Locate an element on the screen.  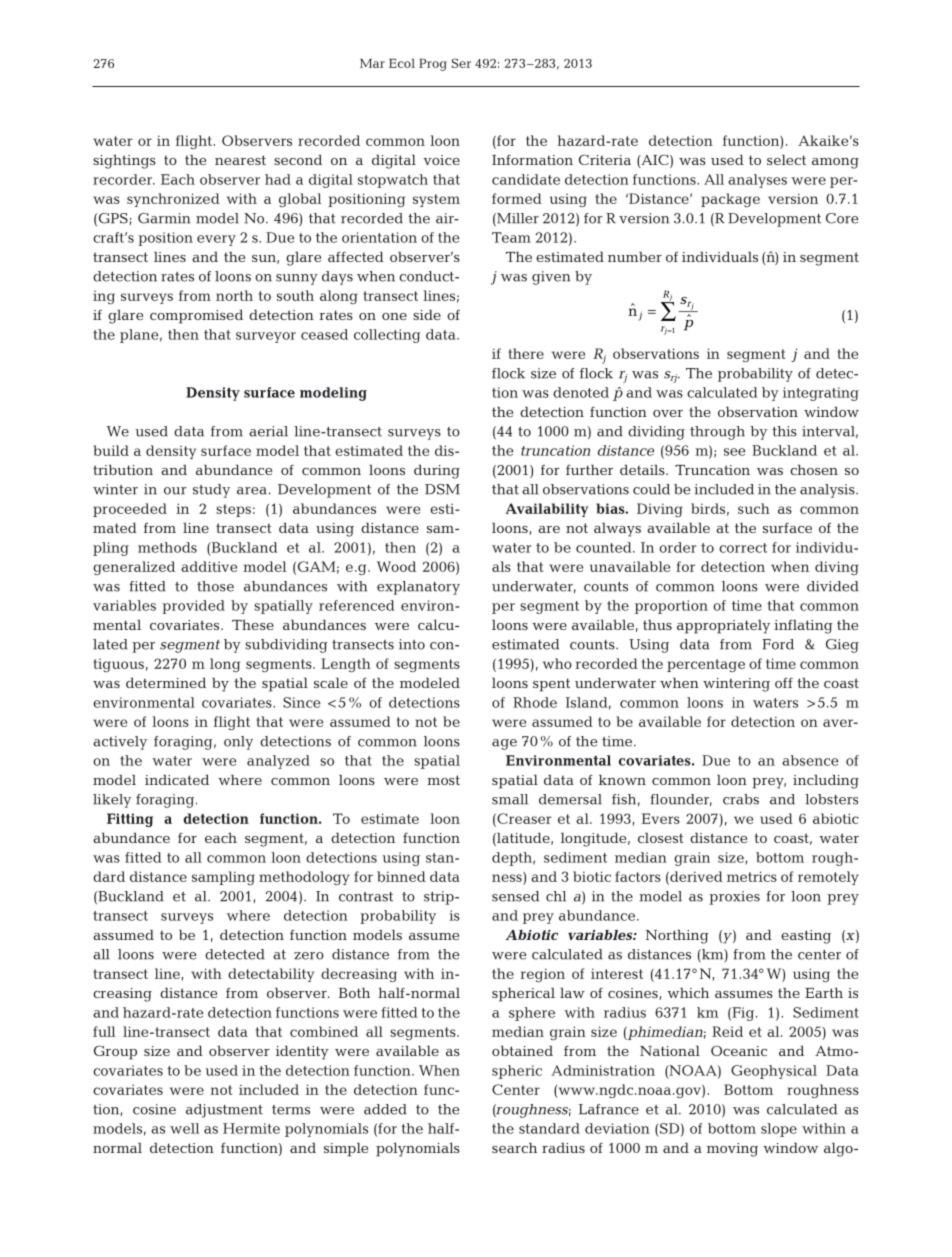
Fitting is located at coordinates (130, 820).
